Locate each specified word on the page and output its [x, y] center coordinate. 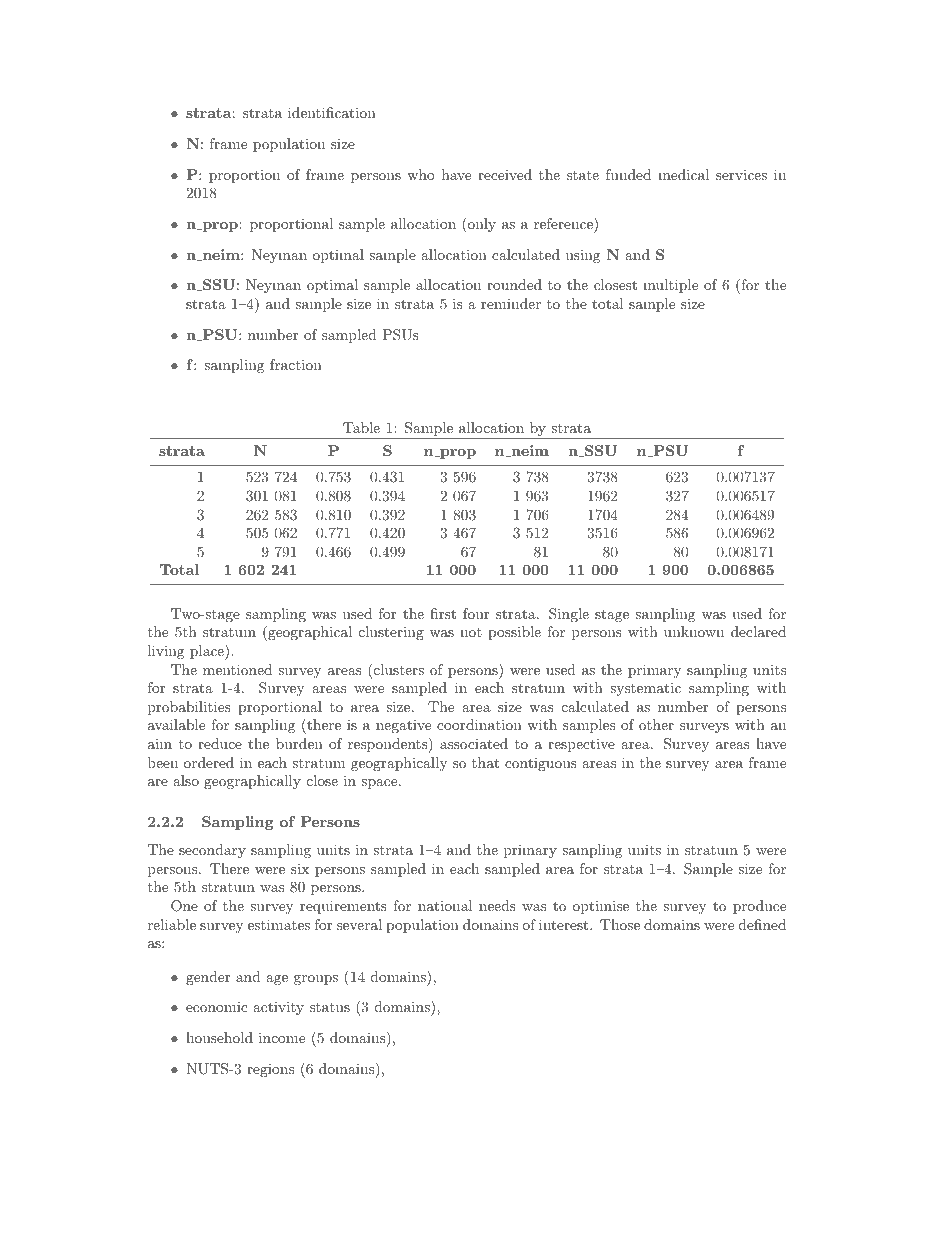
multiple [670, 286]
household [219, 1037]
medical [683, 174]
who [421, 174]
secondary [212, 851]
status [330, 1007]
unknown [694, 631]
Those [620, 924]
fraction [296, 364]
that [485, 762]
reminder [511, 303]
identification [332, 112]
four [476, 613]
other [656, 724]
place [208, 652]
